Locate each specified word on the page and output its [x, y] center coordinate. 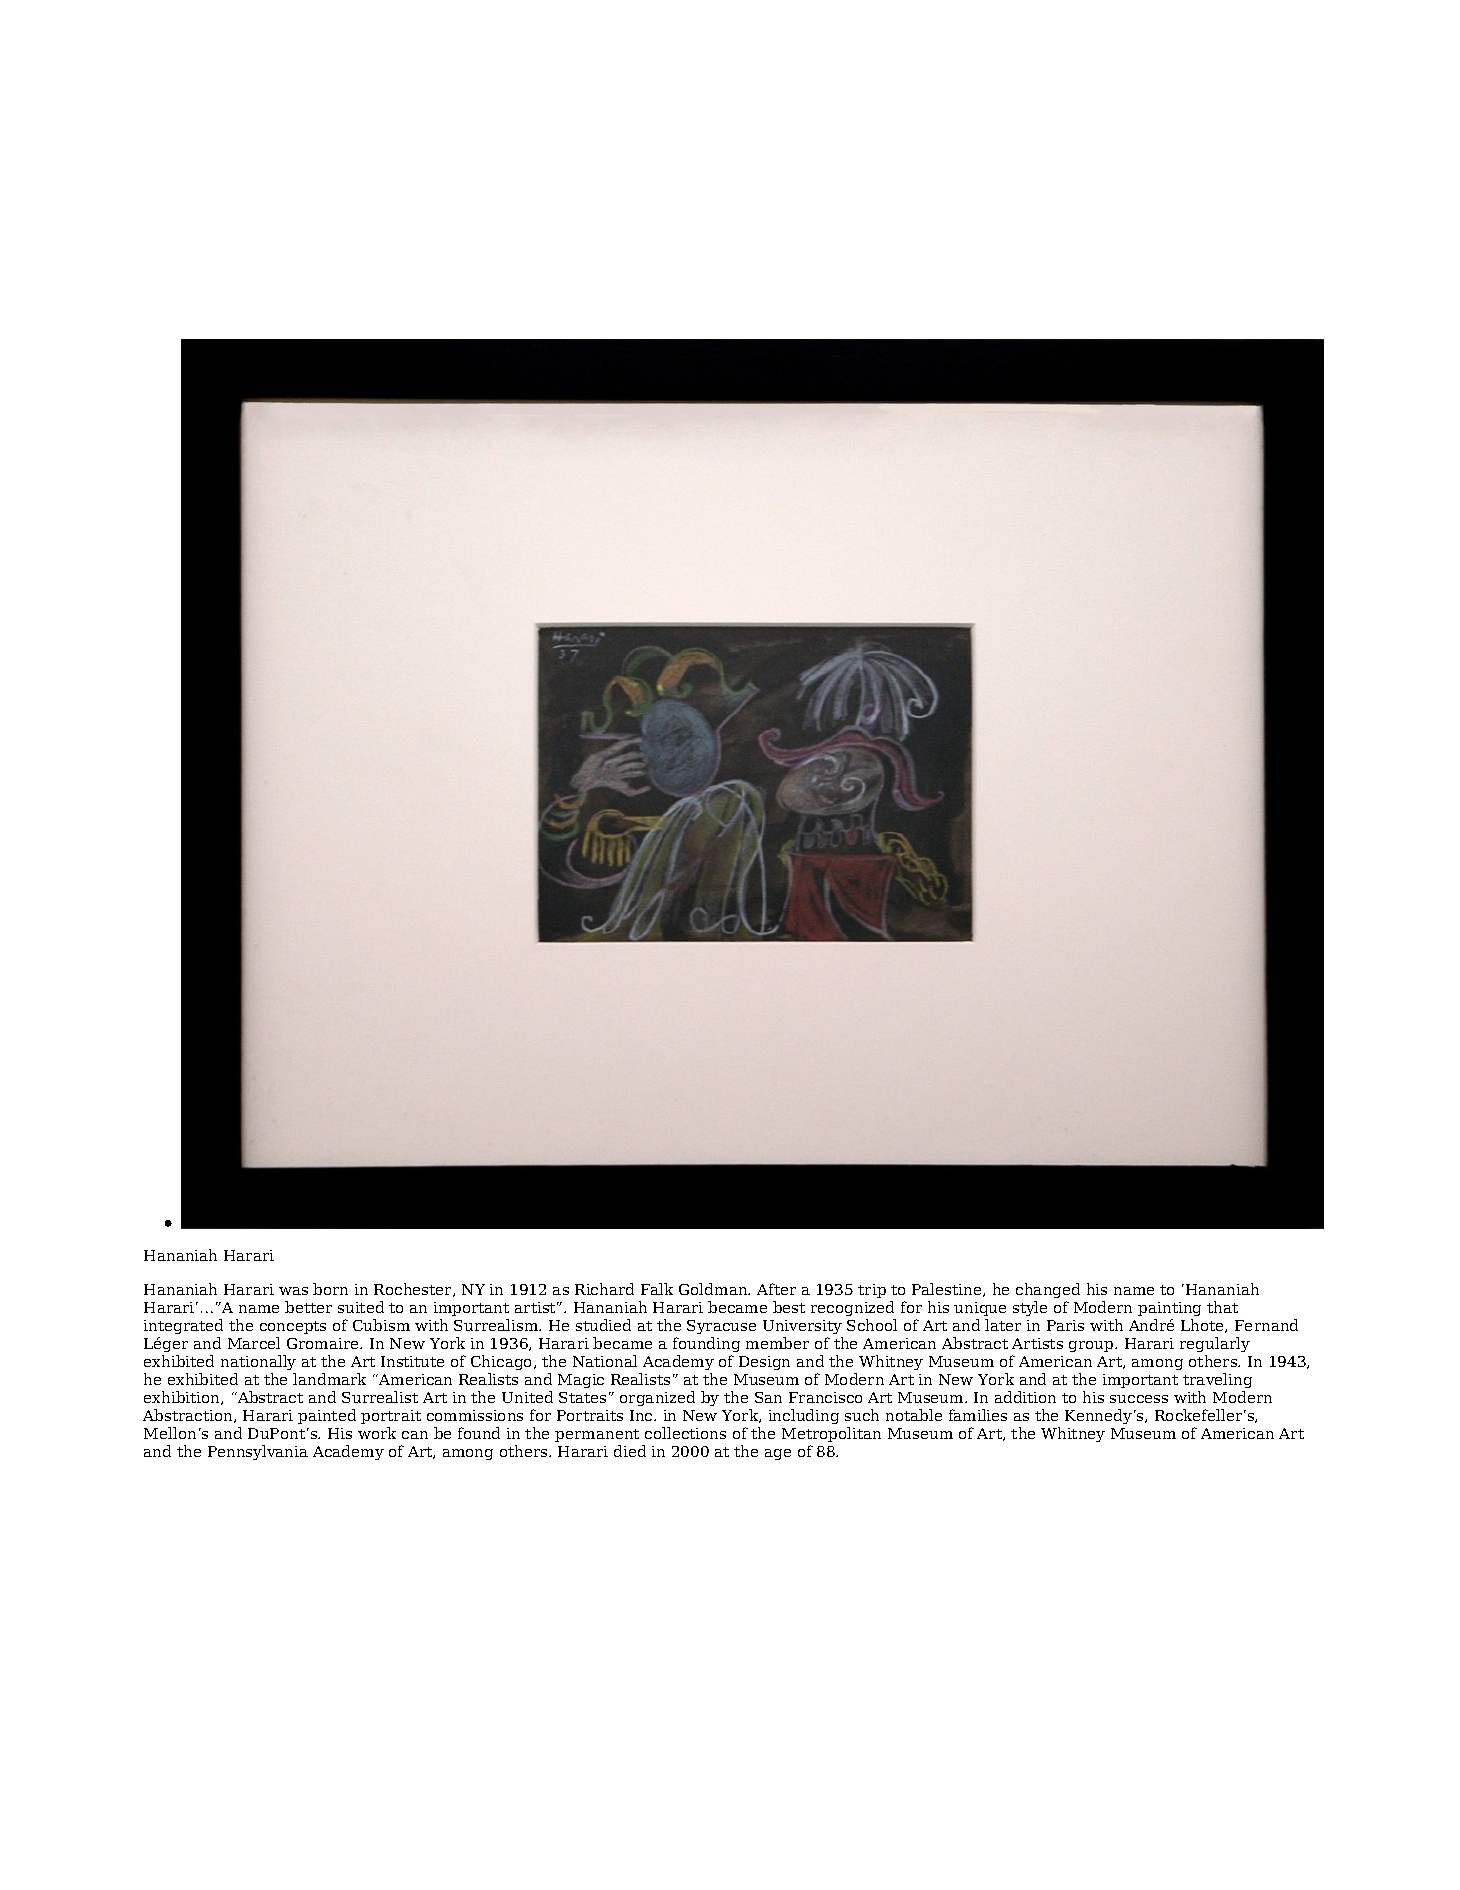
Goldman [714, 1289]
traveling [1217, 1380]
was [293, 1291]
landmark [329, 1379]
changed [1048, 1290]
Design [764, 1363]
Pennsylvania [258, 1452]
